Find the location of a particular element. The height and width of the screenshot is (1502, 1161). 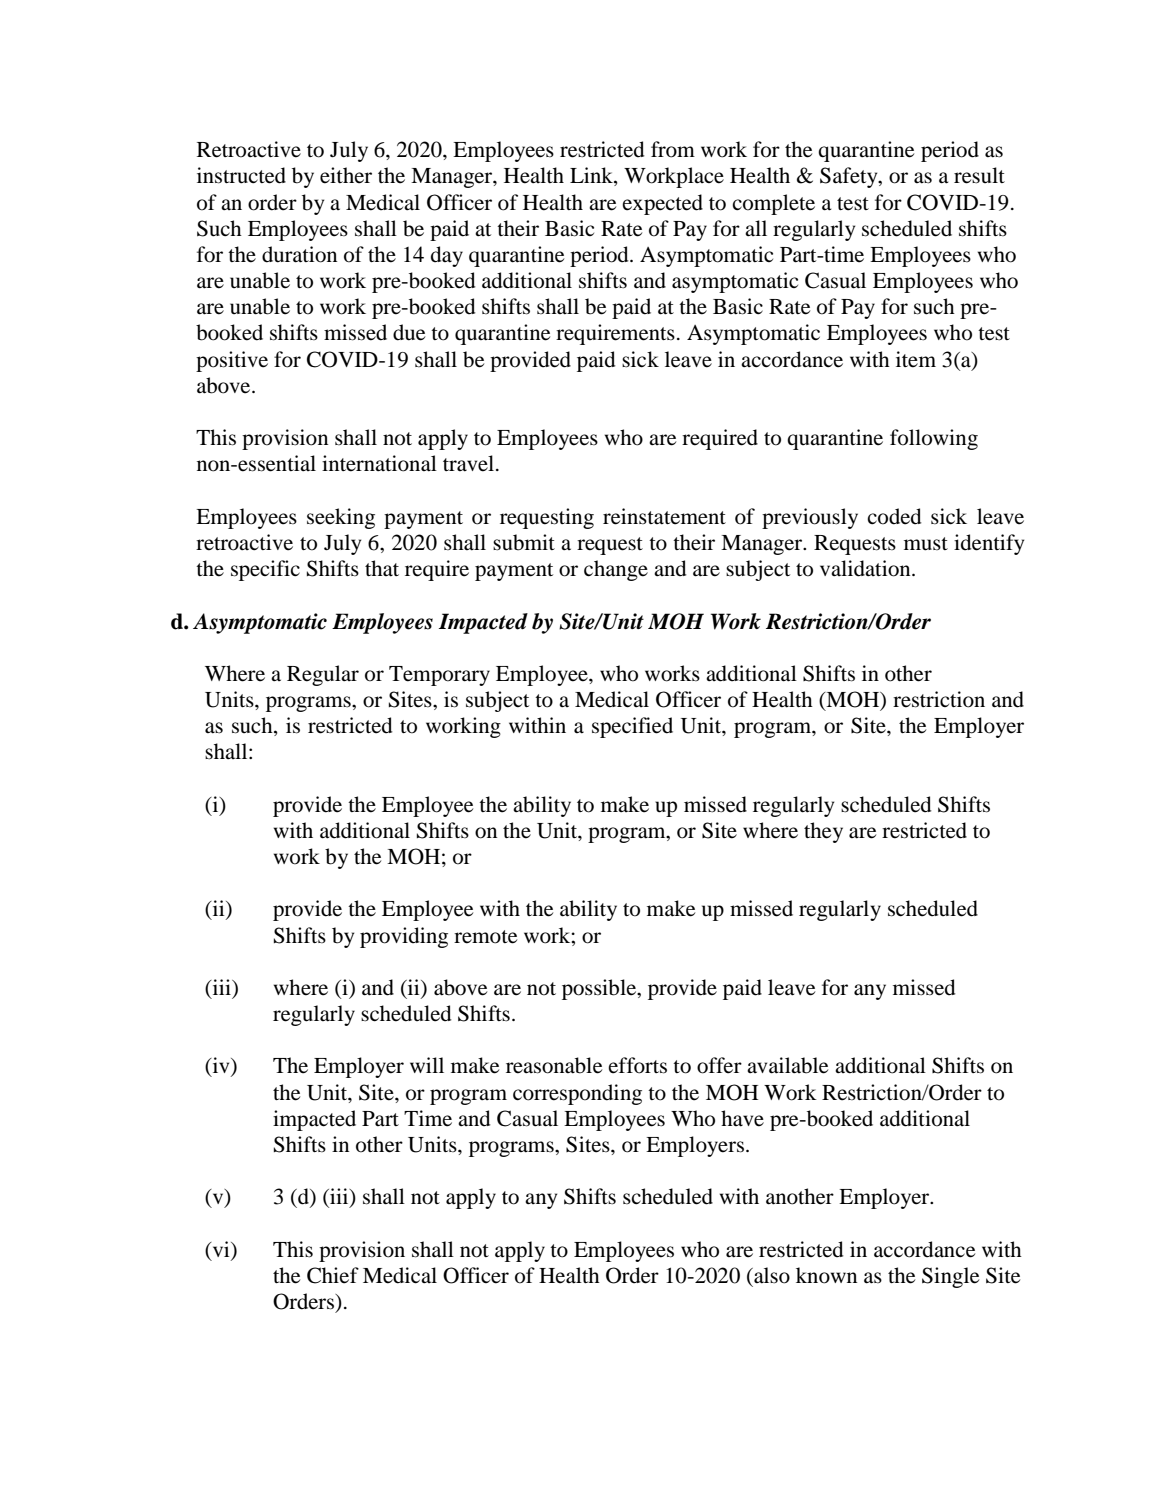

Chief is located at coordinates (333, 1275).
